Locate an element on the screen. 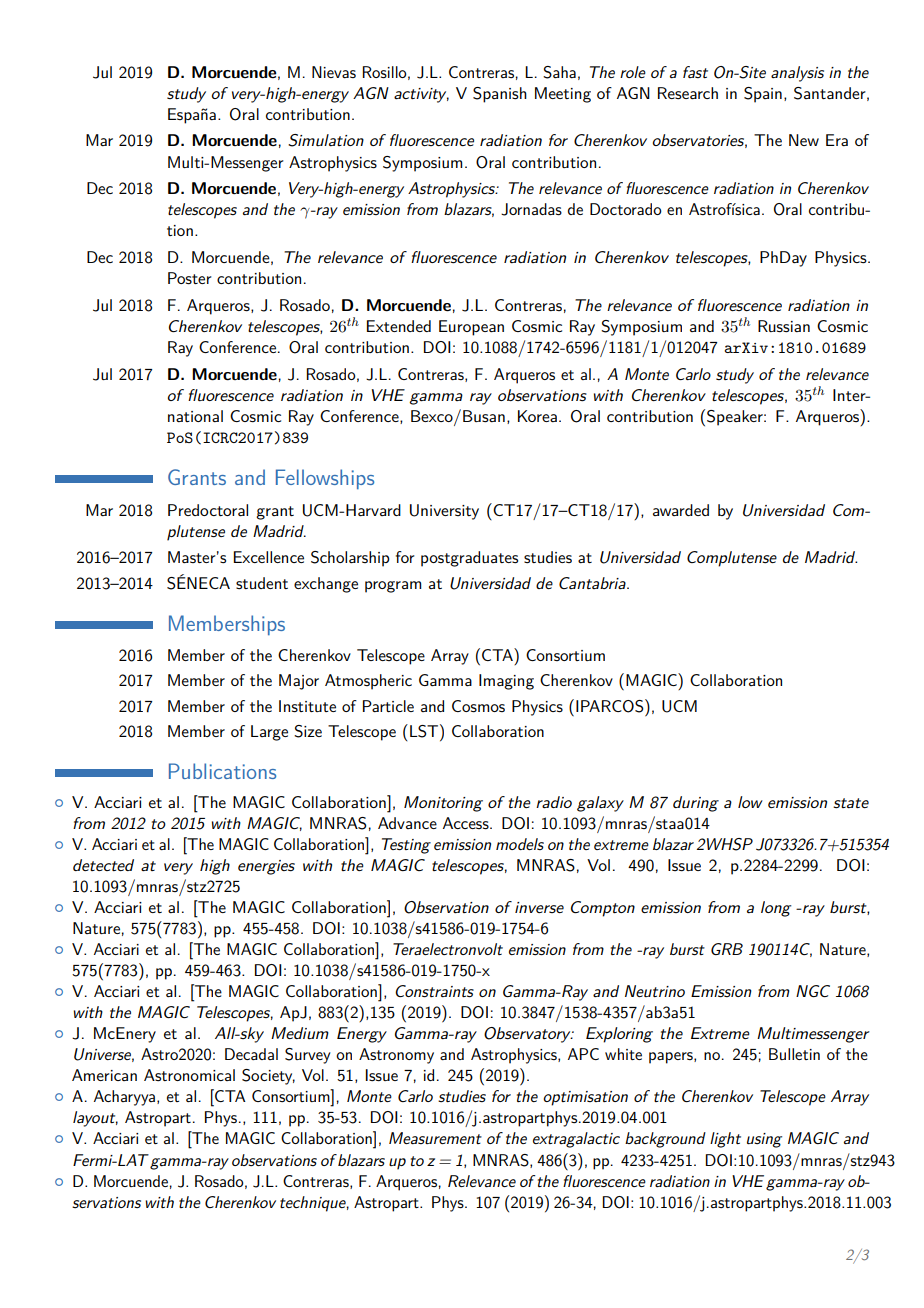 The height and width of the screenshot is (1308, 924). Spain is located at coordinates (763, 95).
